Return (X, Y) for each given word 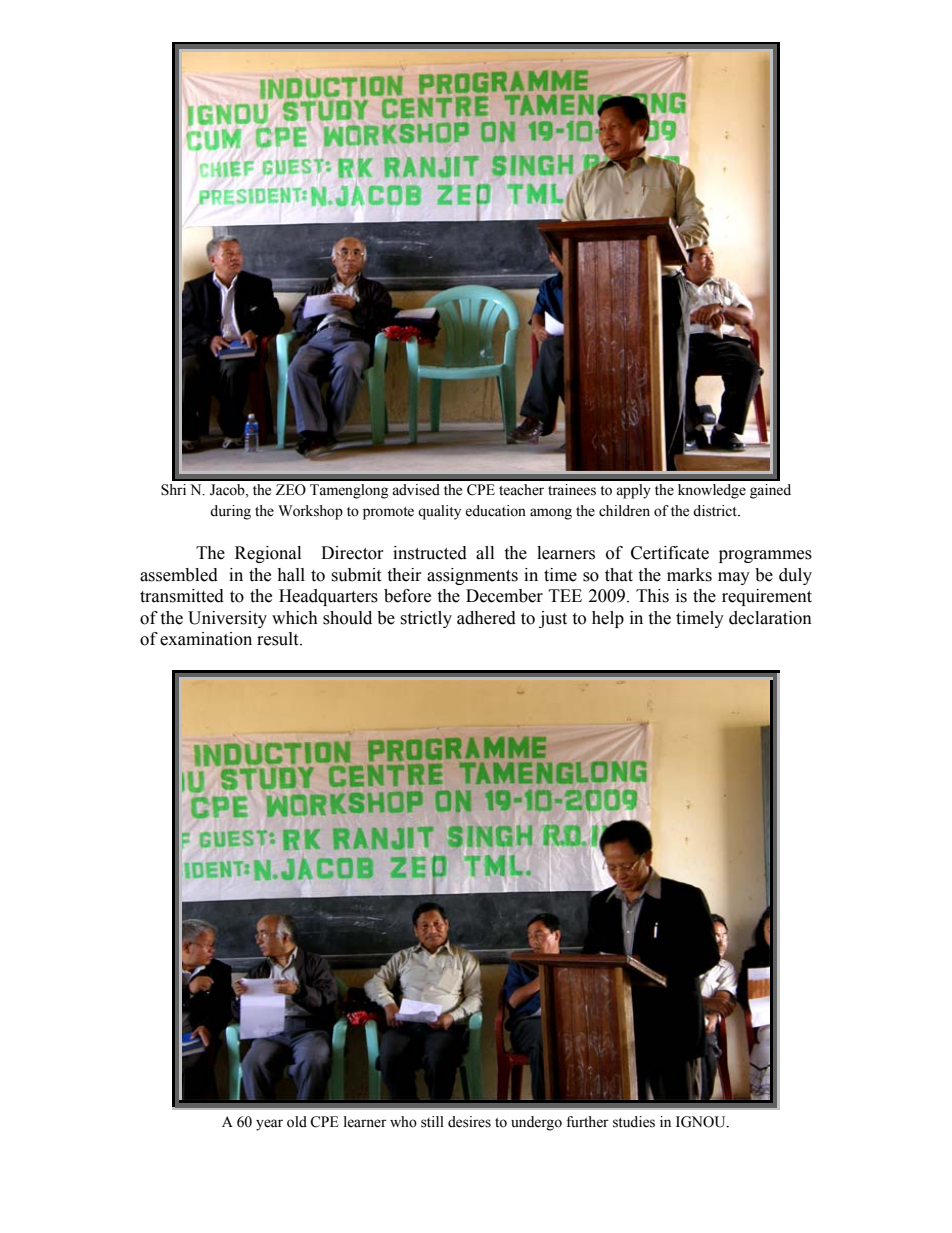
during (230, 512)
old (297, 1122)
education (495, 511)
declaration (770, 618)
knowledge (712, 491)
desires (469, 1122)
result (279, 639)
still (432, 1122)
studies (634, 1122)
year (269, 1125)
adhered (486, 618)
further (587, 1122)
